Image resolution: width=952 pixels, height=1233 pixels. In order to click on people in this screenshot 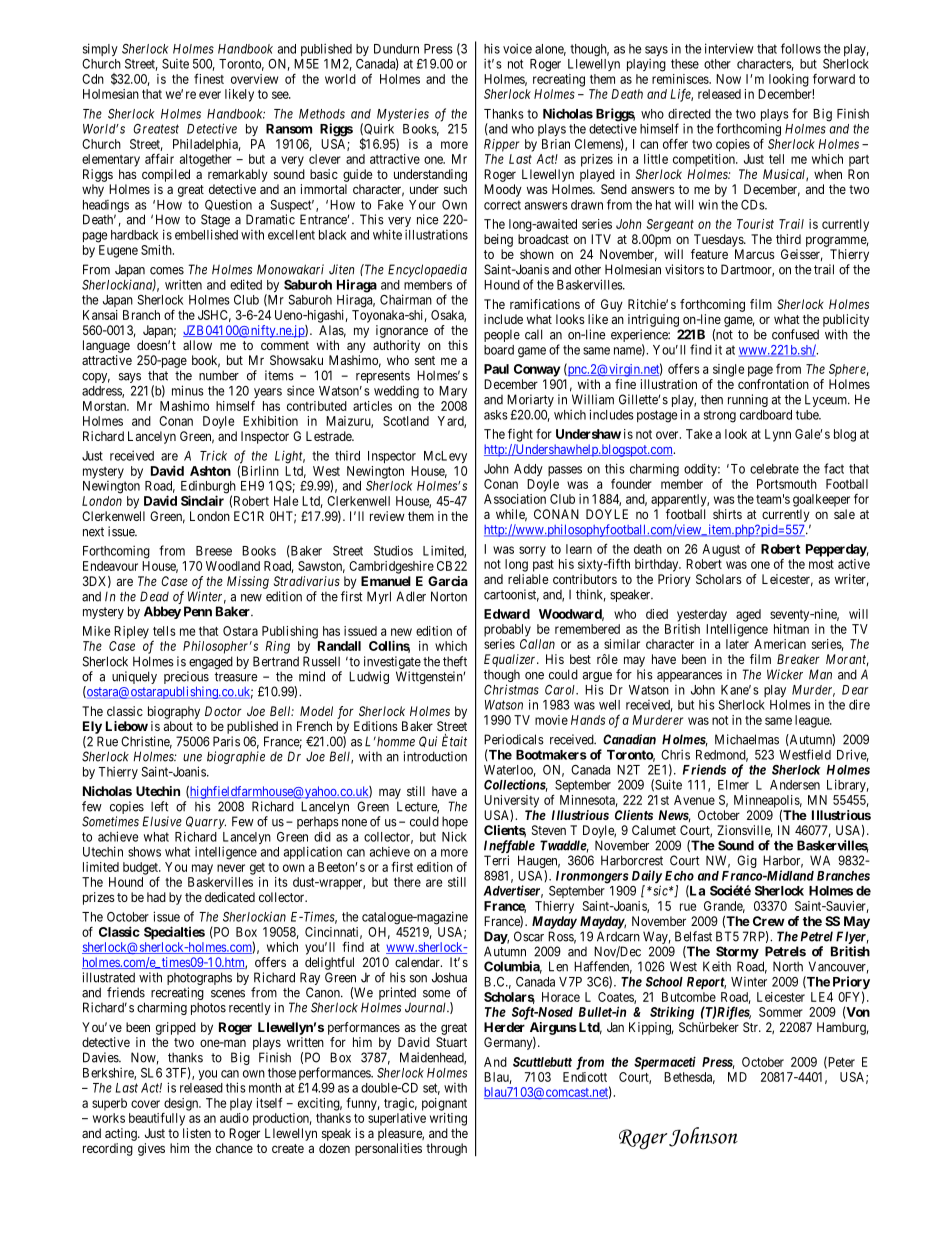, I will do `click(502, 335)`.
